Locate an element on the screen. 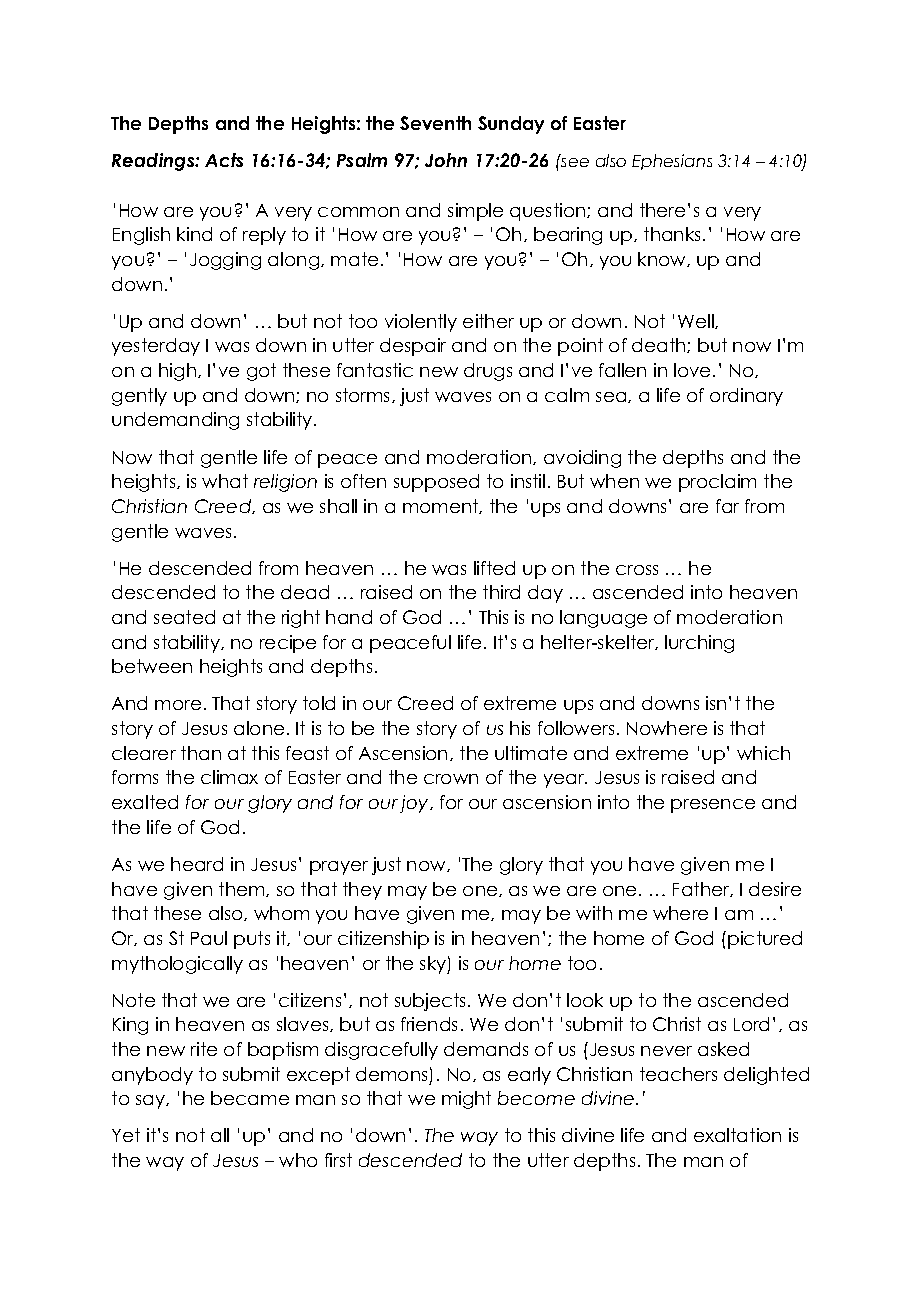 This screenshot has width=924, height=1308. Ephesians is located at coordinates (672, 162).
